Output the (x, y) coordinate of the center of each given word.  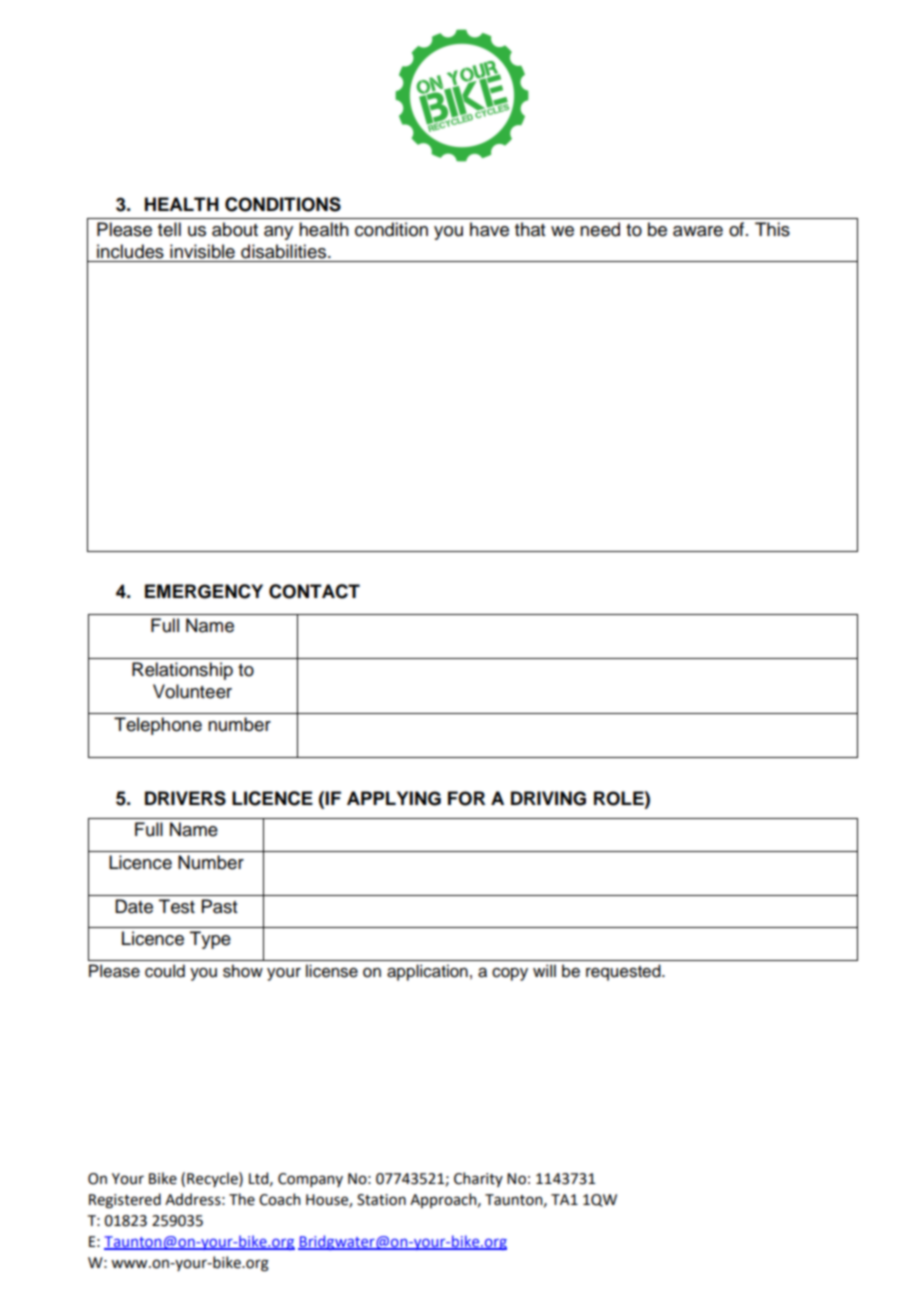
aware (698, 231)
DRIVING (548, 798)
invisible (202, 251)
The (242, 1199)
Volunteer (192, 691)
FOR (466, 798)
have (489, 229)
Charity (478, 1179)
